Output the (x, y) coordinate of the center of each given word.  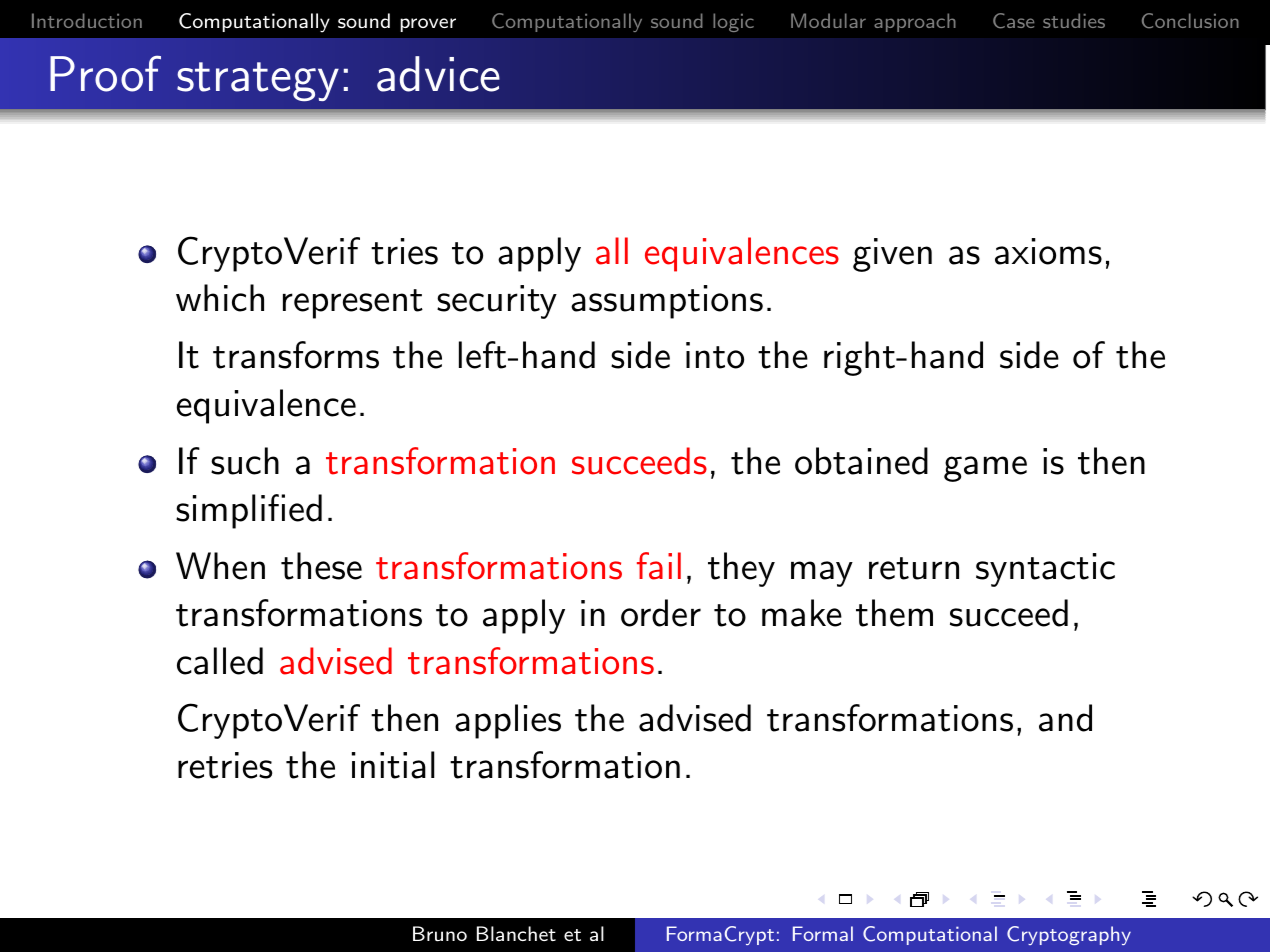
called (220, 661)
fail (659, 566)
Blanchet (516, 933)
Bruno (440, 933)
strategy (258, 81)
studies (1074, 20)
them (894, 613)
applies (508, 721)
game (985, 469)
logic (733, 22)
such (245, 461)
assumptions (667, 302)
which (220, 298)
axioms (1048, 251)
